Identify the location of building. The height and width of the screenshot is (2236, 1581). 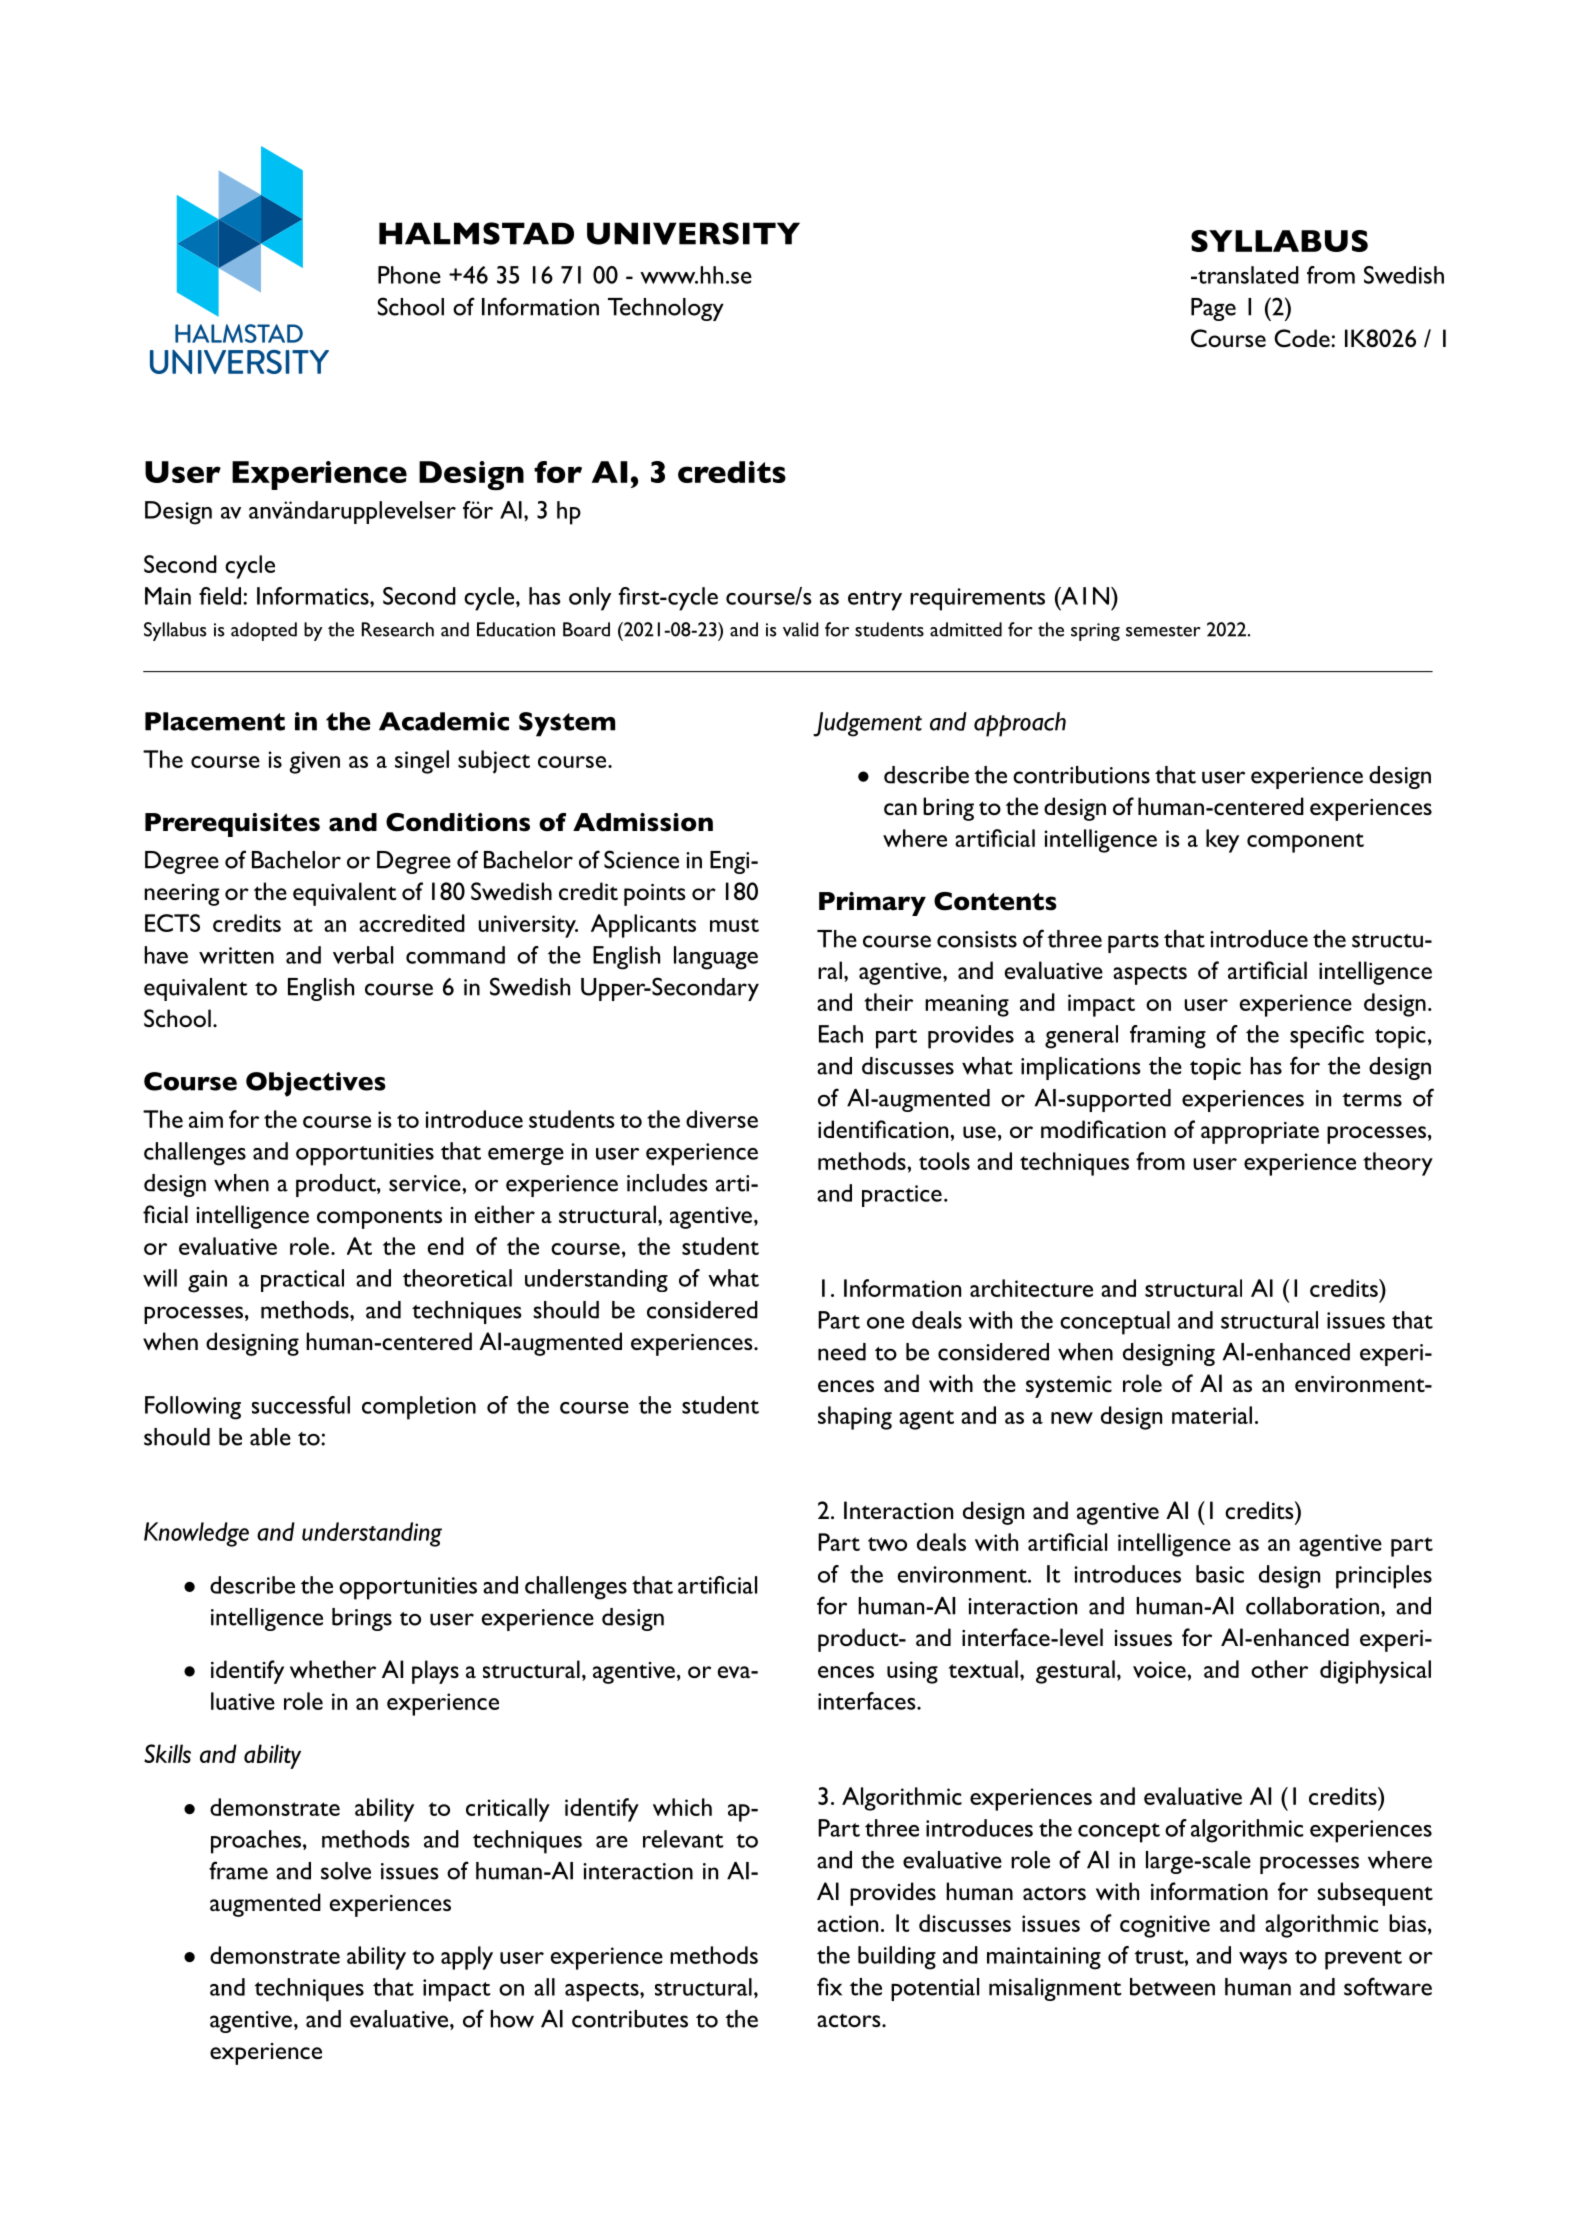
(897, 1958).
